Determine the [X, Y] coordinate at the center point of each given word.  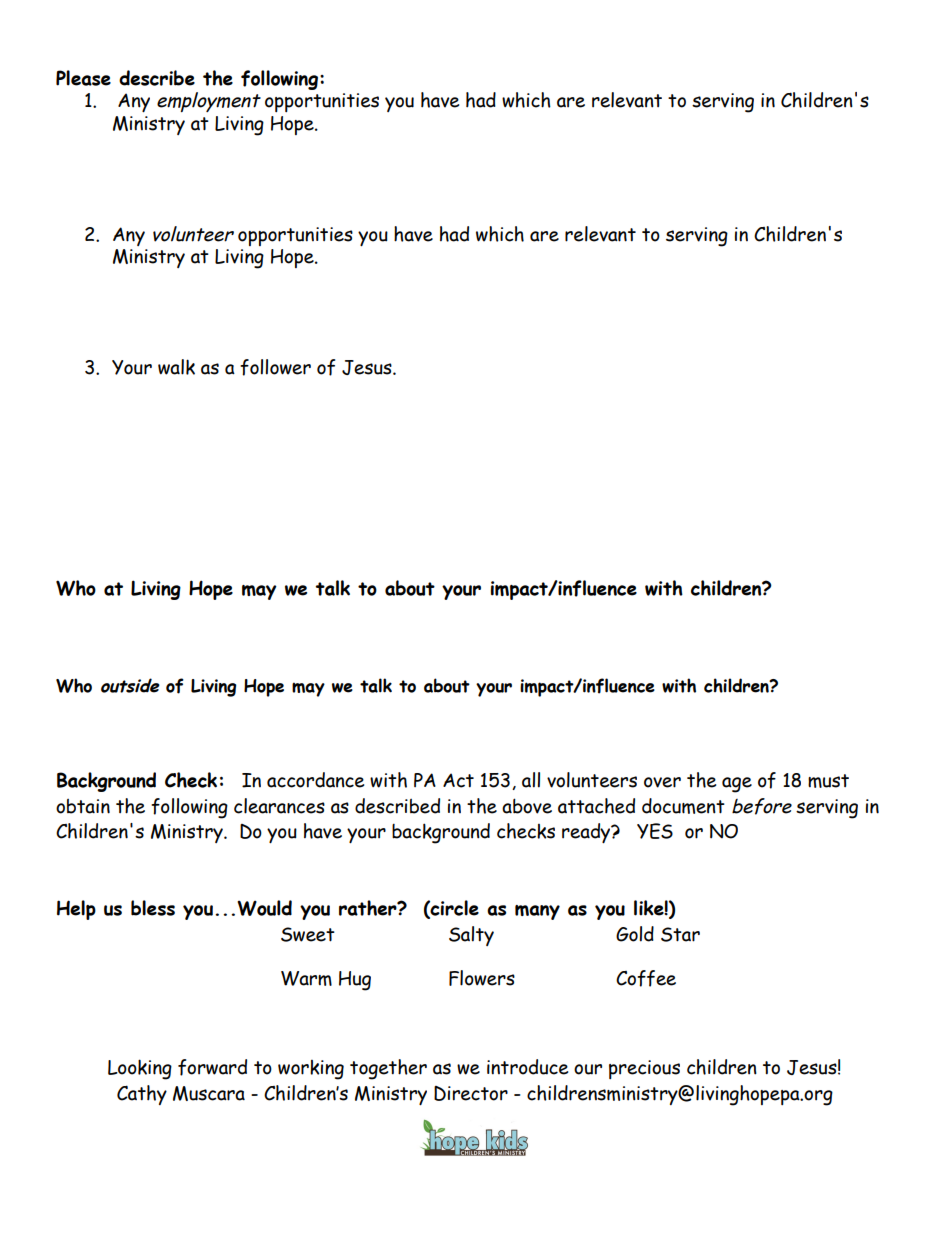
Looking [140, 1069]
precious [644, 1069]
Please [83, 78]
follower [275, 367]
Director [471, 1093]
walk [176, 367]
